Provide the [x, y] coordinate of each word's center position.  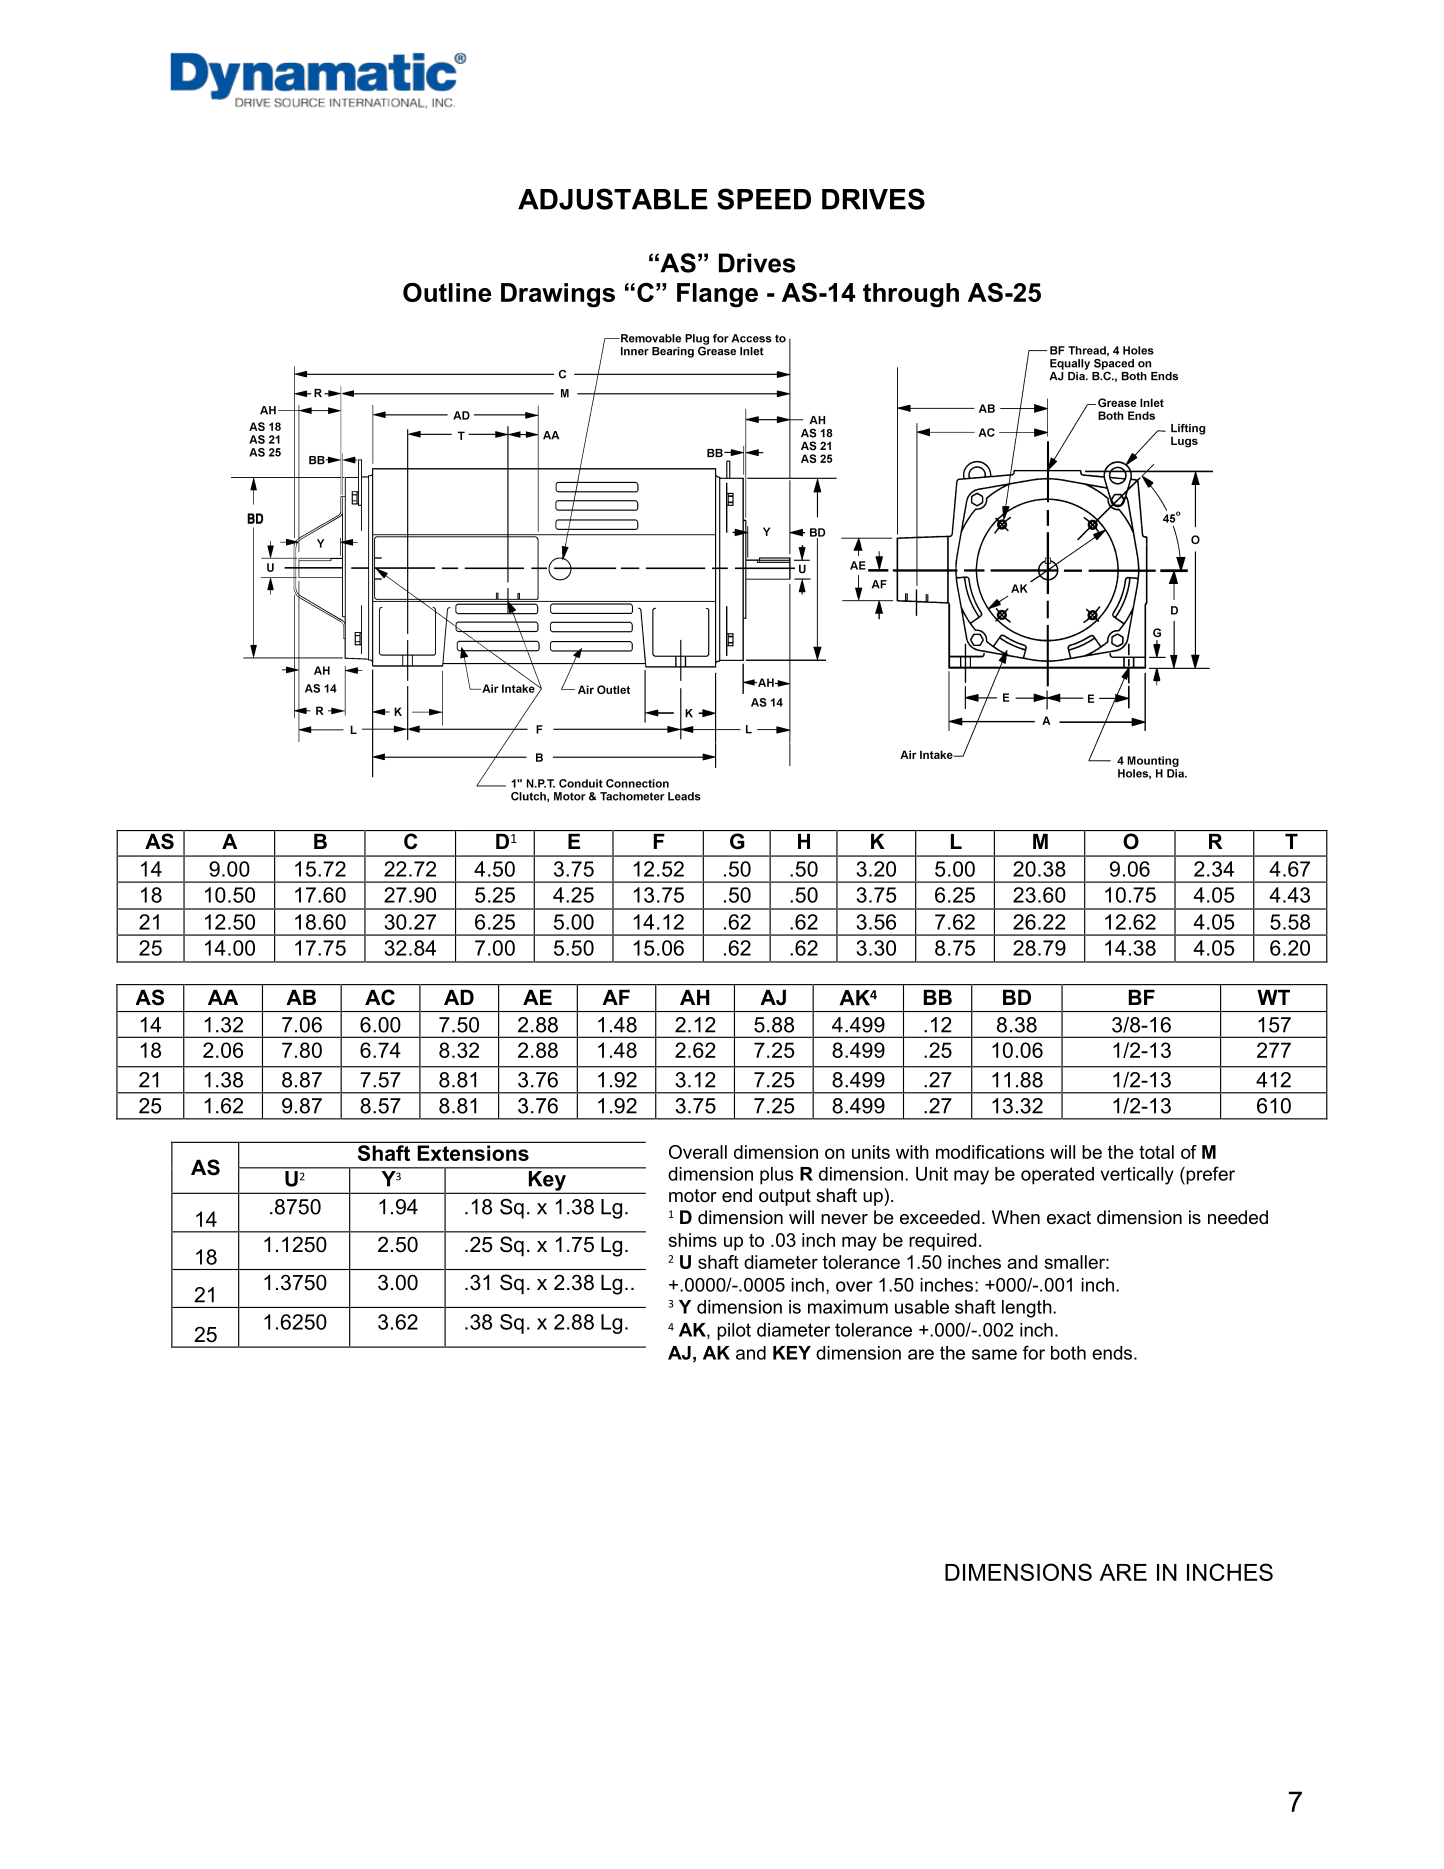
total [1156, 1152]
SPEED [764, 199]
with [912, 1152]
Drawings [558, 295]
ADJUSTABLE [613, 199]
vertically [1137, 1176]
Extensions [473, 1153]
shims [692, 1240]
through [911, 295]
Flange [717, 295]
